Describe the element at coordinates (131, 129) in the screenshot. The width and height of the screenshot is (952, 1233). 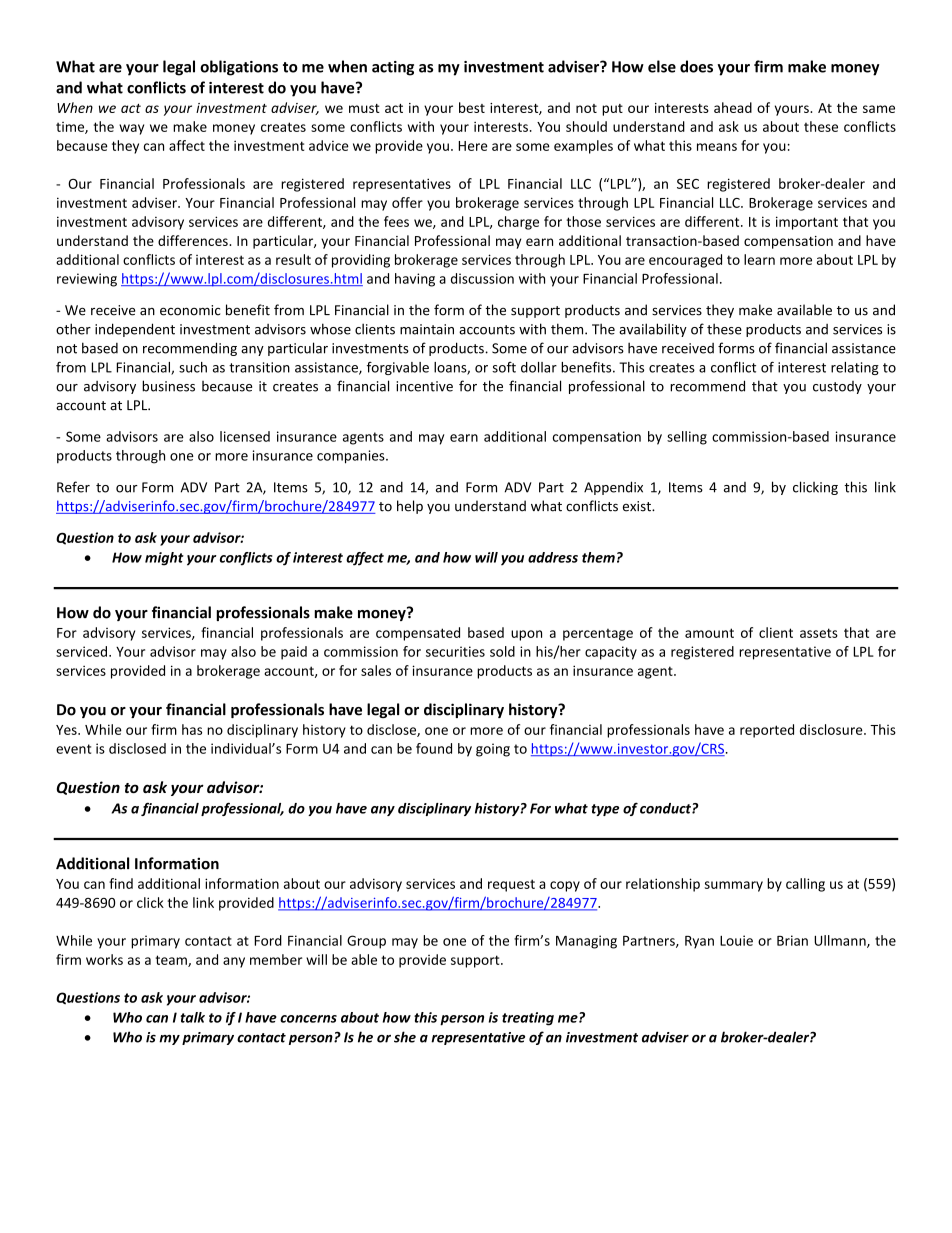
I see `way` at that location.
